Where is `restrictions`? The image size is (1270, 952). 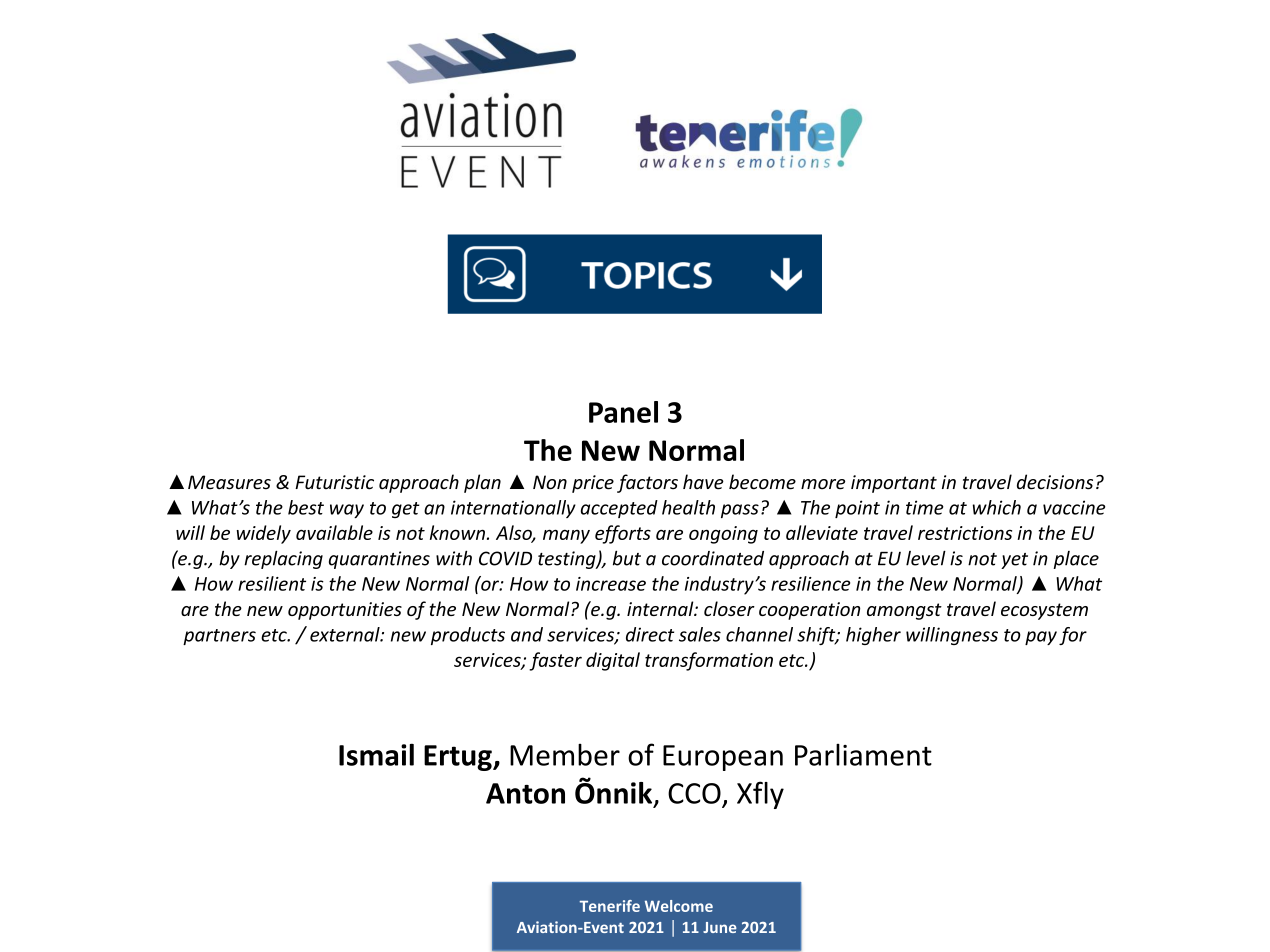
restrictions is located at coordinates (965, 533).
